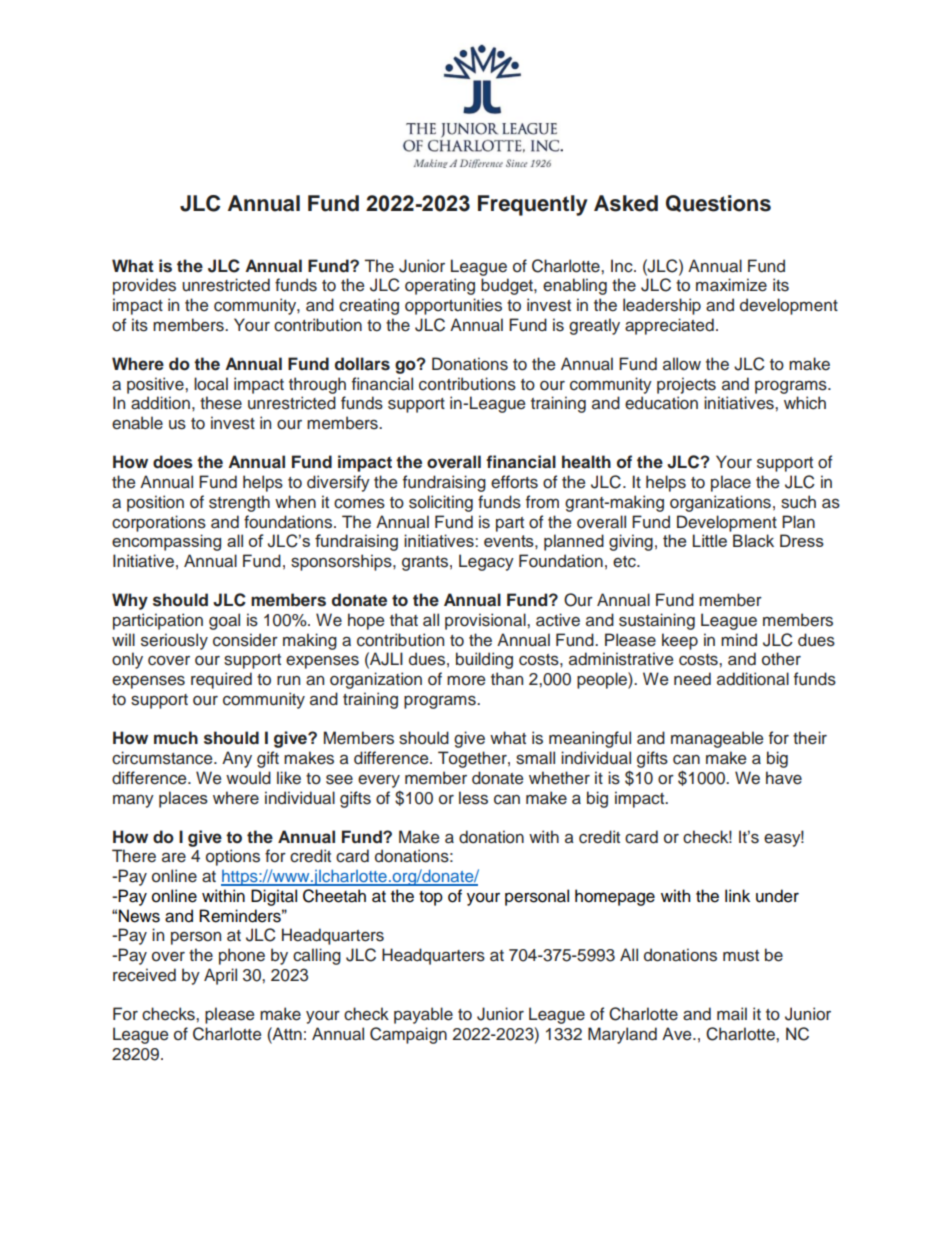 The height and width of the image is (1233, 952). I want to click on April, so click(220, 976).
